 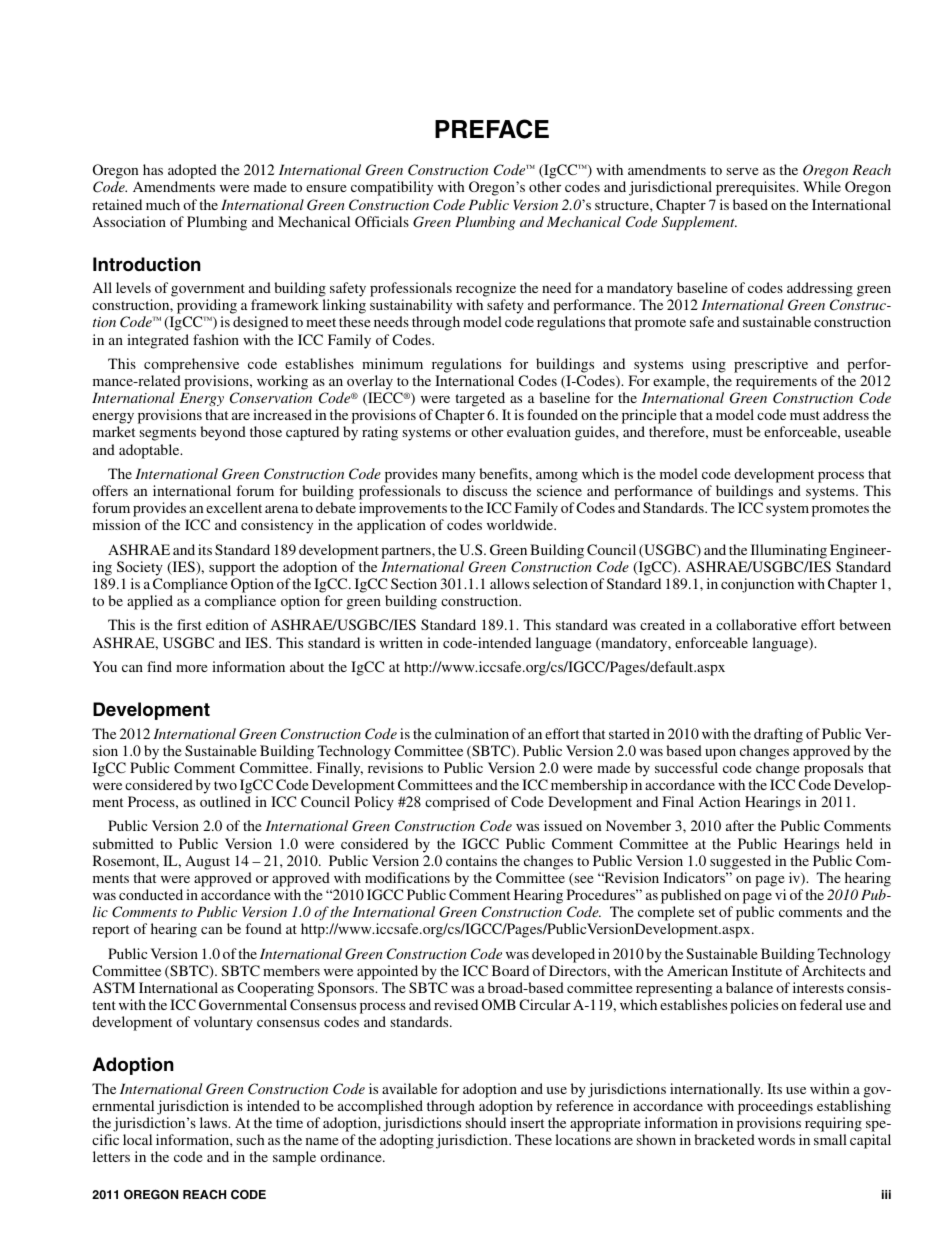 I want to click on targeted, so click(x=481, y=401).
